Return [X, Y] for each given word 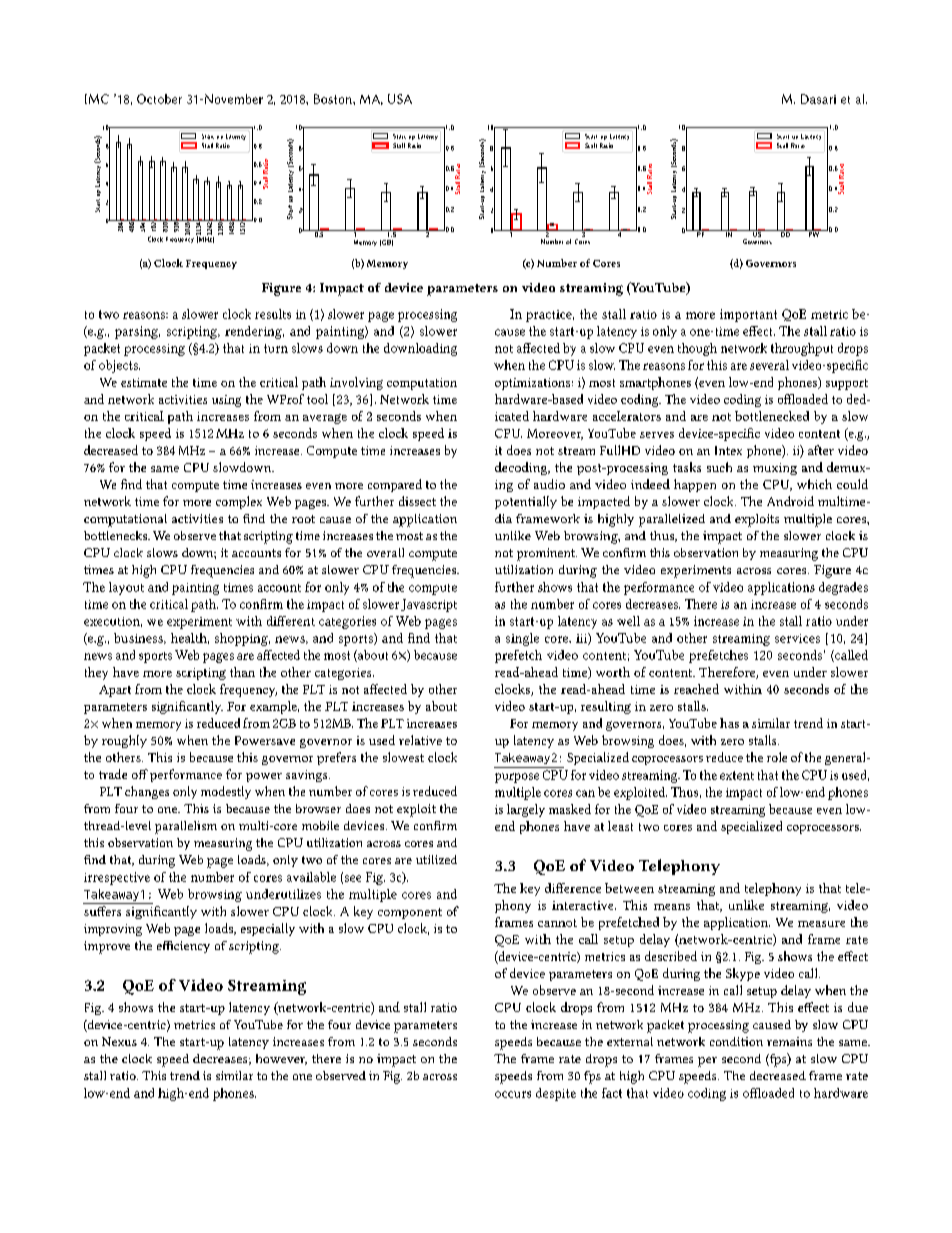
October [159, 99]
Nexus [119, 1041]
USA [400, 99]
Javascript [429, 605]
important [748, 315]
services [797, 638]
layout [126, 588]
